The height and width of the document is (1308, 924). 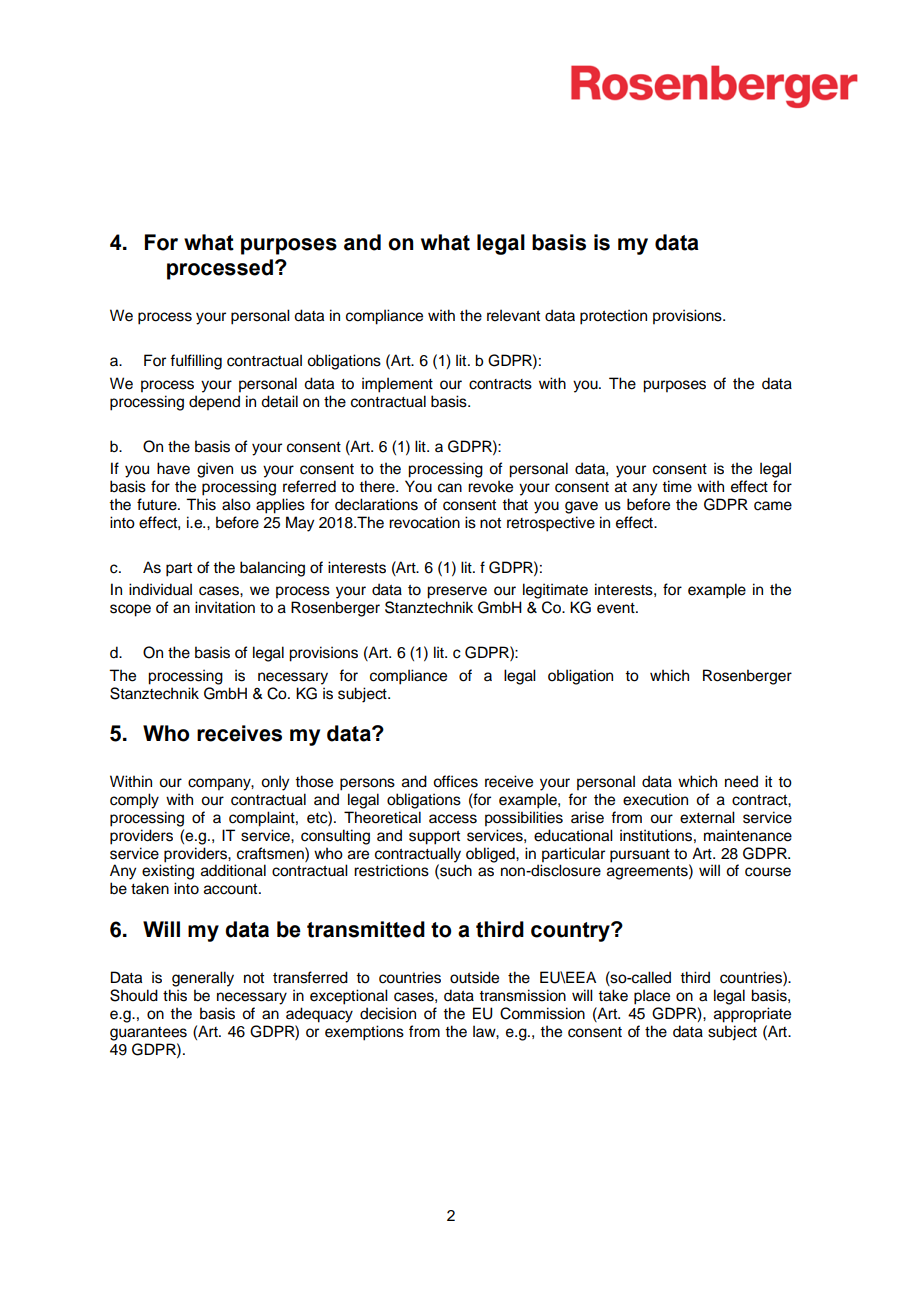 What do you see at coordinates (457, 592) in the document?
I see `preserve` at bounding box center [457, 592].
